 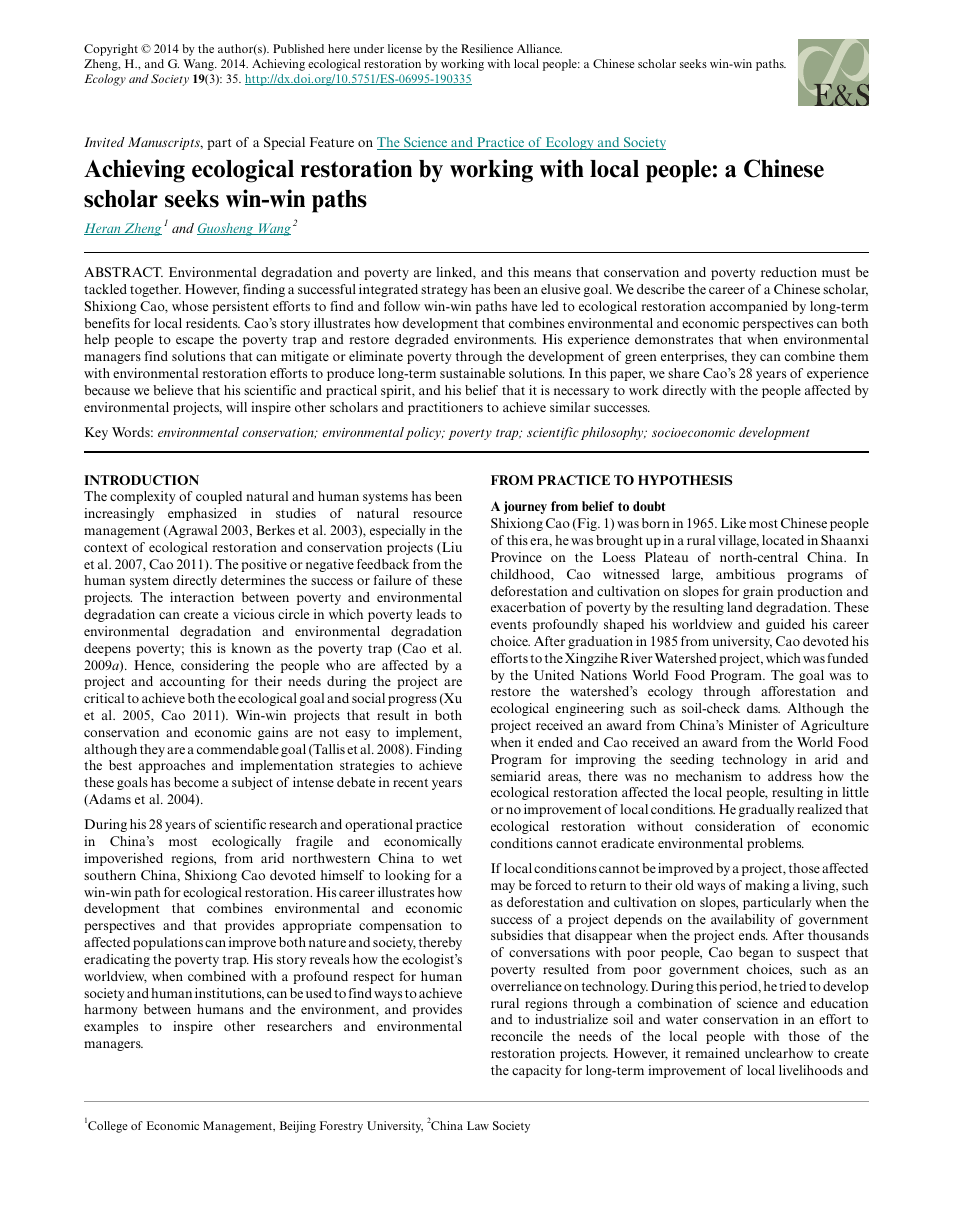 I want to click on making, so click(x=767, y=886).
